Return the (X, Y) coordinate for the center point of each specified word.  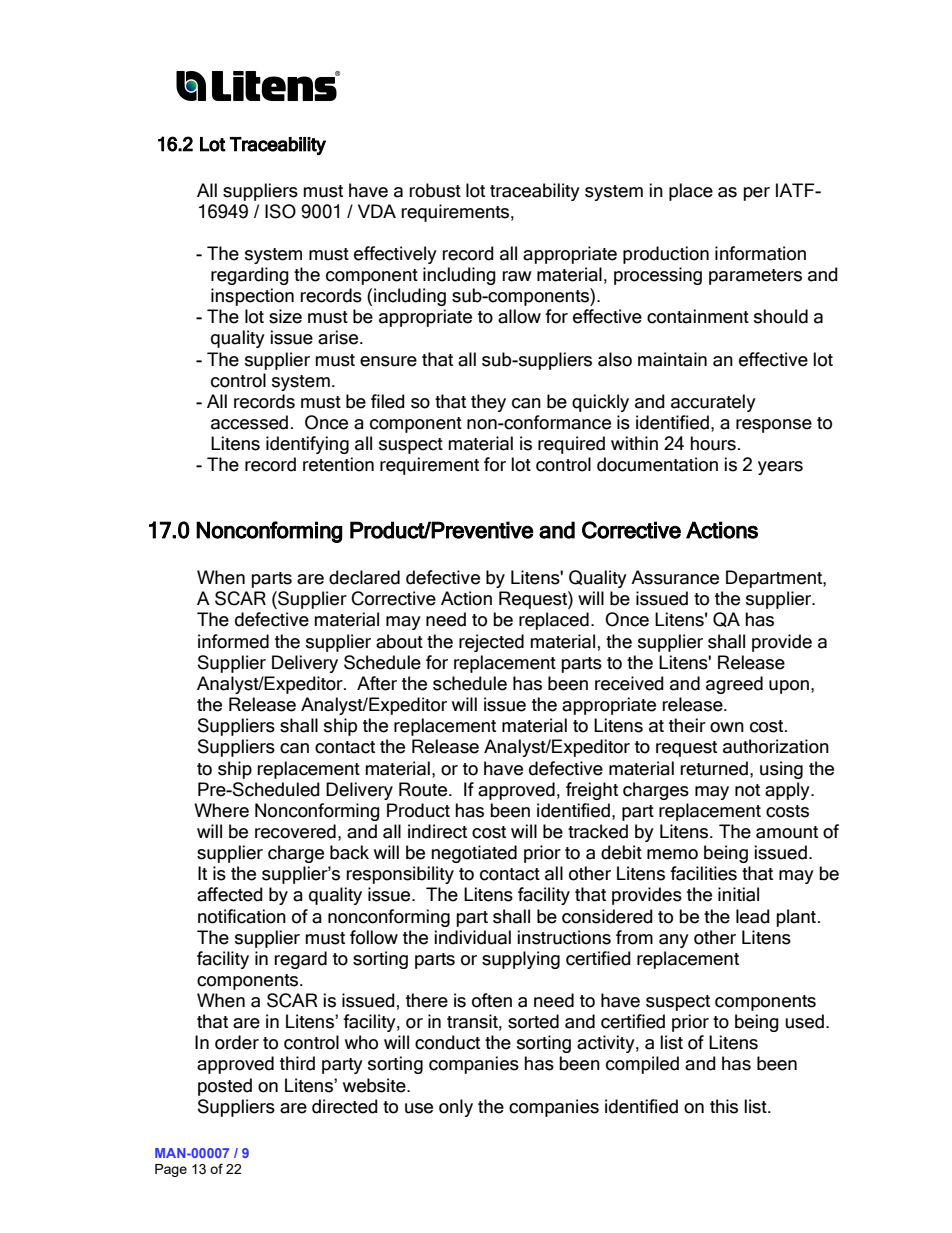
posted (225, 1087)
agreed (734, 685)
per (756, 194)
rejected (491, 643)
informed (233, 641)
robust (435, 190)
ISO (280, 211)
